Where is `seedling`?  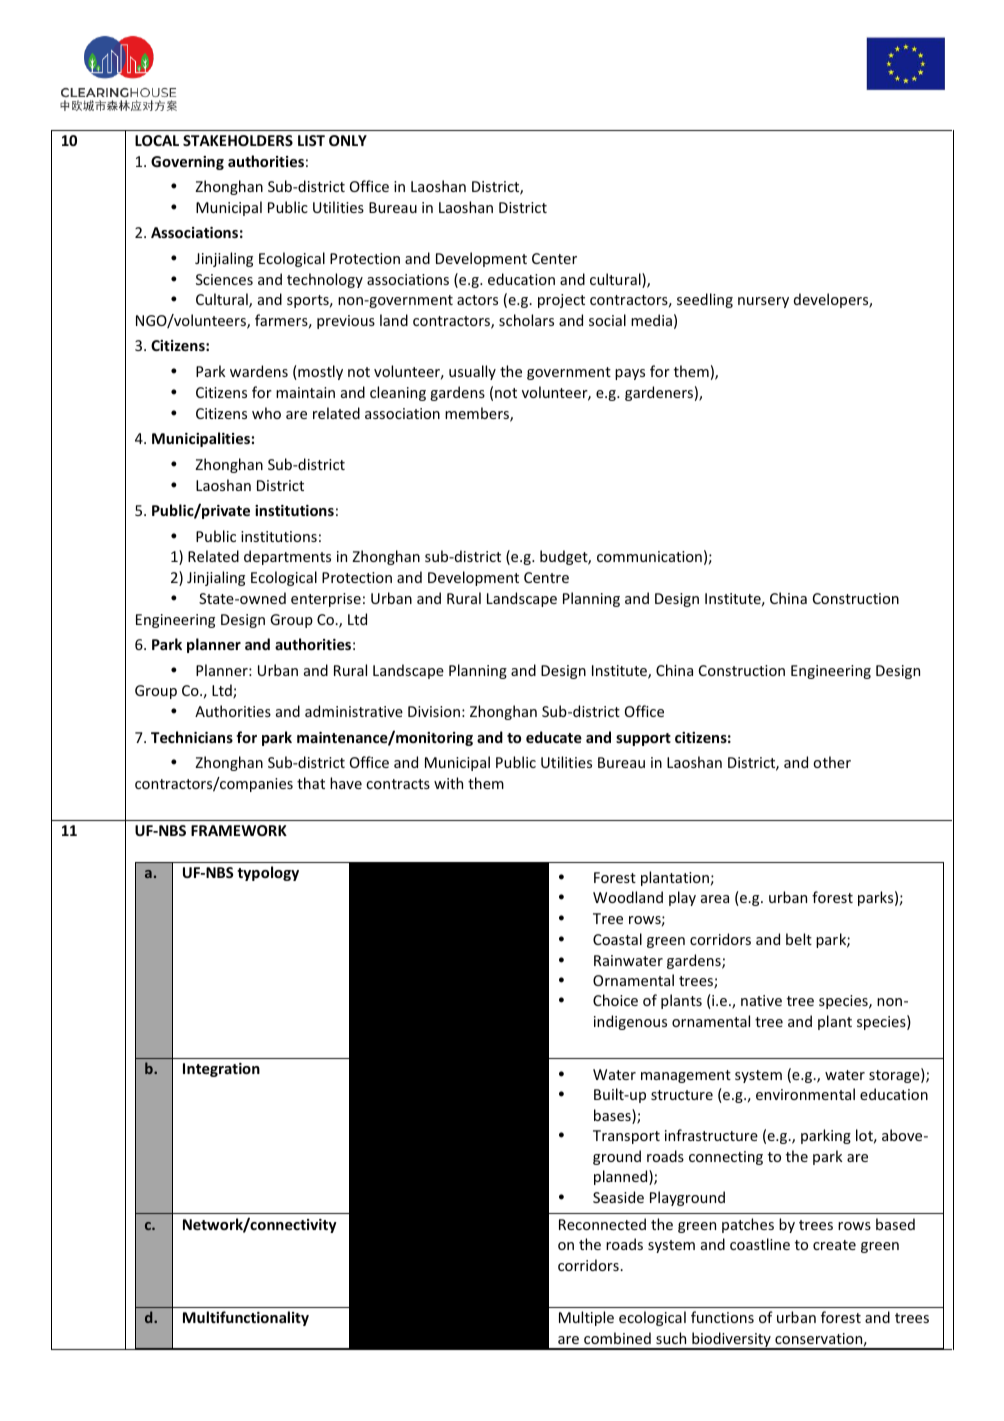
seedling is located at coordinates (705, 300).
